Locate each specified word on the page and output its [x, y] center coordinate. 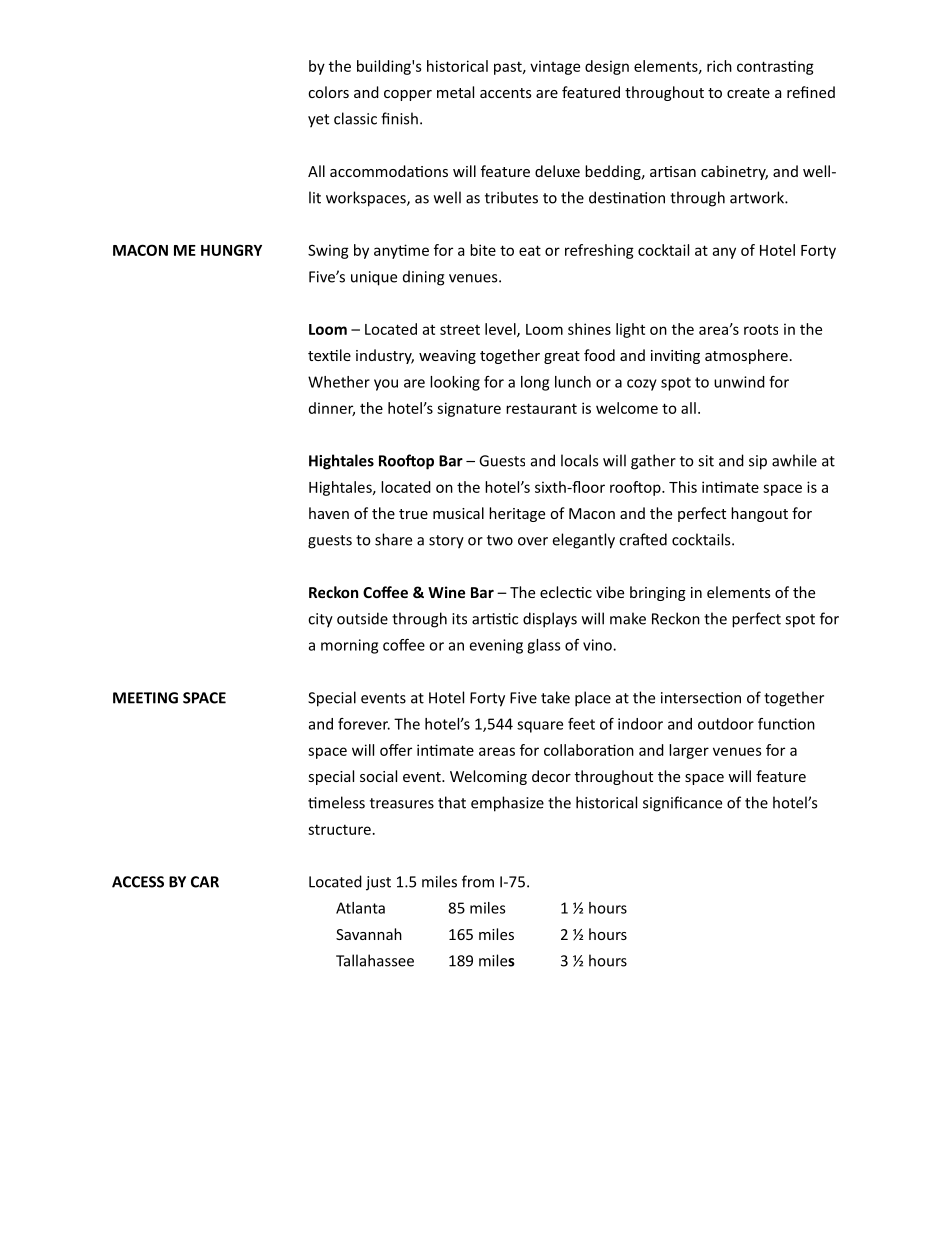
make [628, 618]
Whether [339, 382]
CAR [205, 882]
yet [318, 121]
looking [455, 383]
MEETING [145, 698]
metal [455, 92]
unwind [739, 382]
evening [496, 646]
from [478, 881]
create [748, 93]
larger [689, 751]
